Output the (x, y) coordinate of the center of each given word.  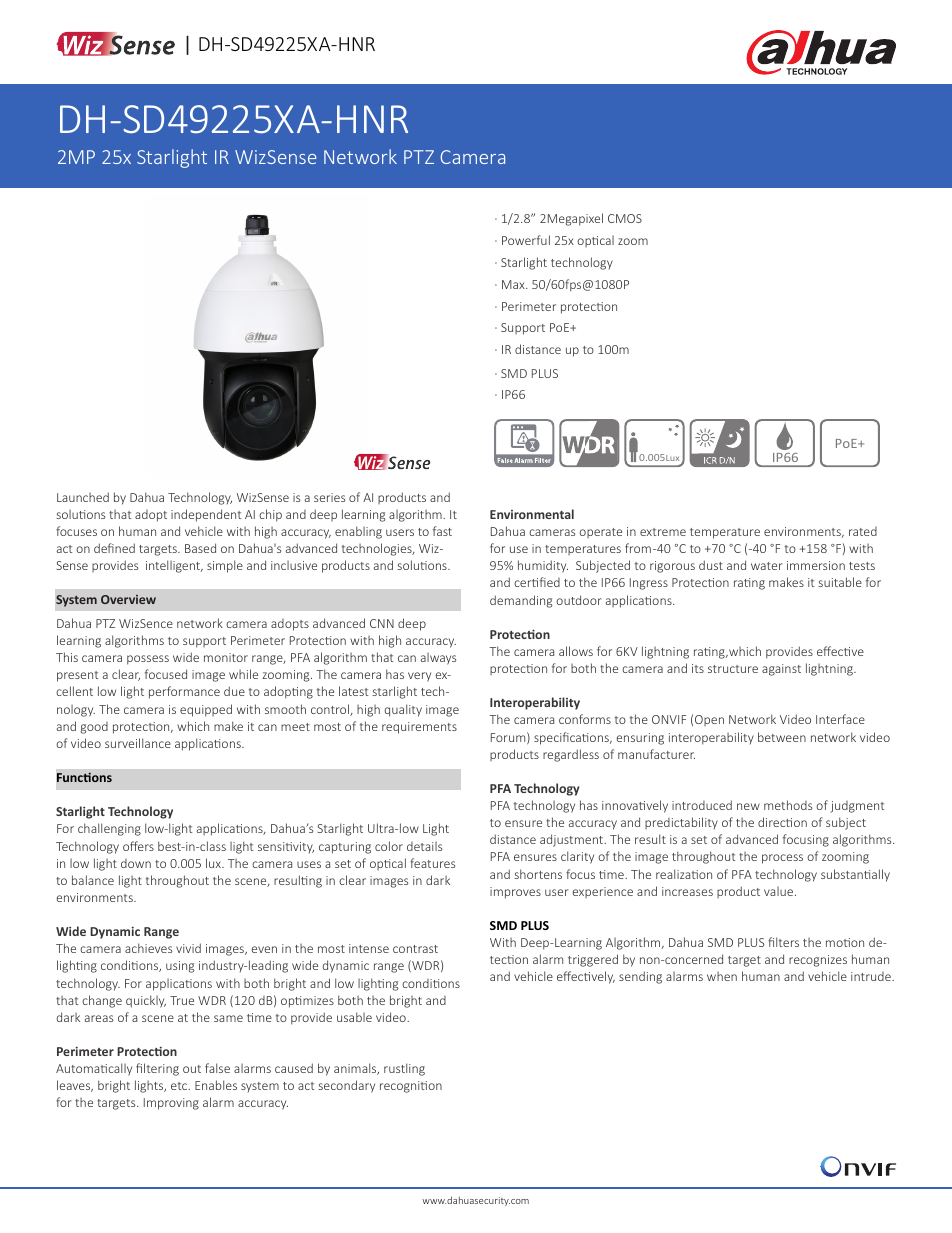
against (781, 670)
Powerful (526, 240)
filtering (157, 1069)
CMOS (625, 218)
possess (148, 660)
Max (514, 284)
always (438, 659)
